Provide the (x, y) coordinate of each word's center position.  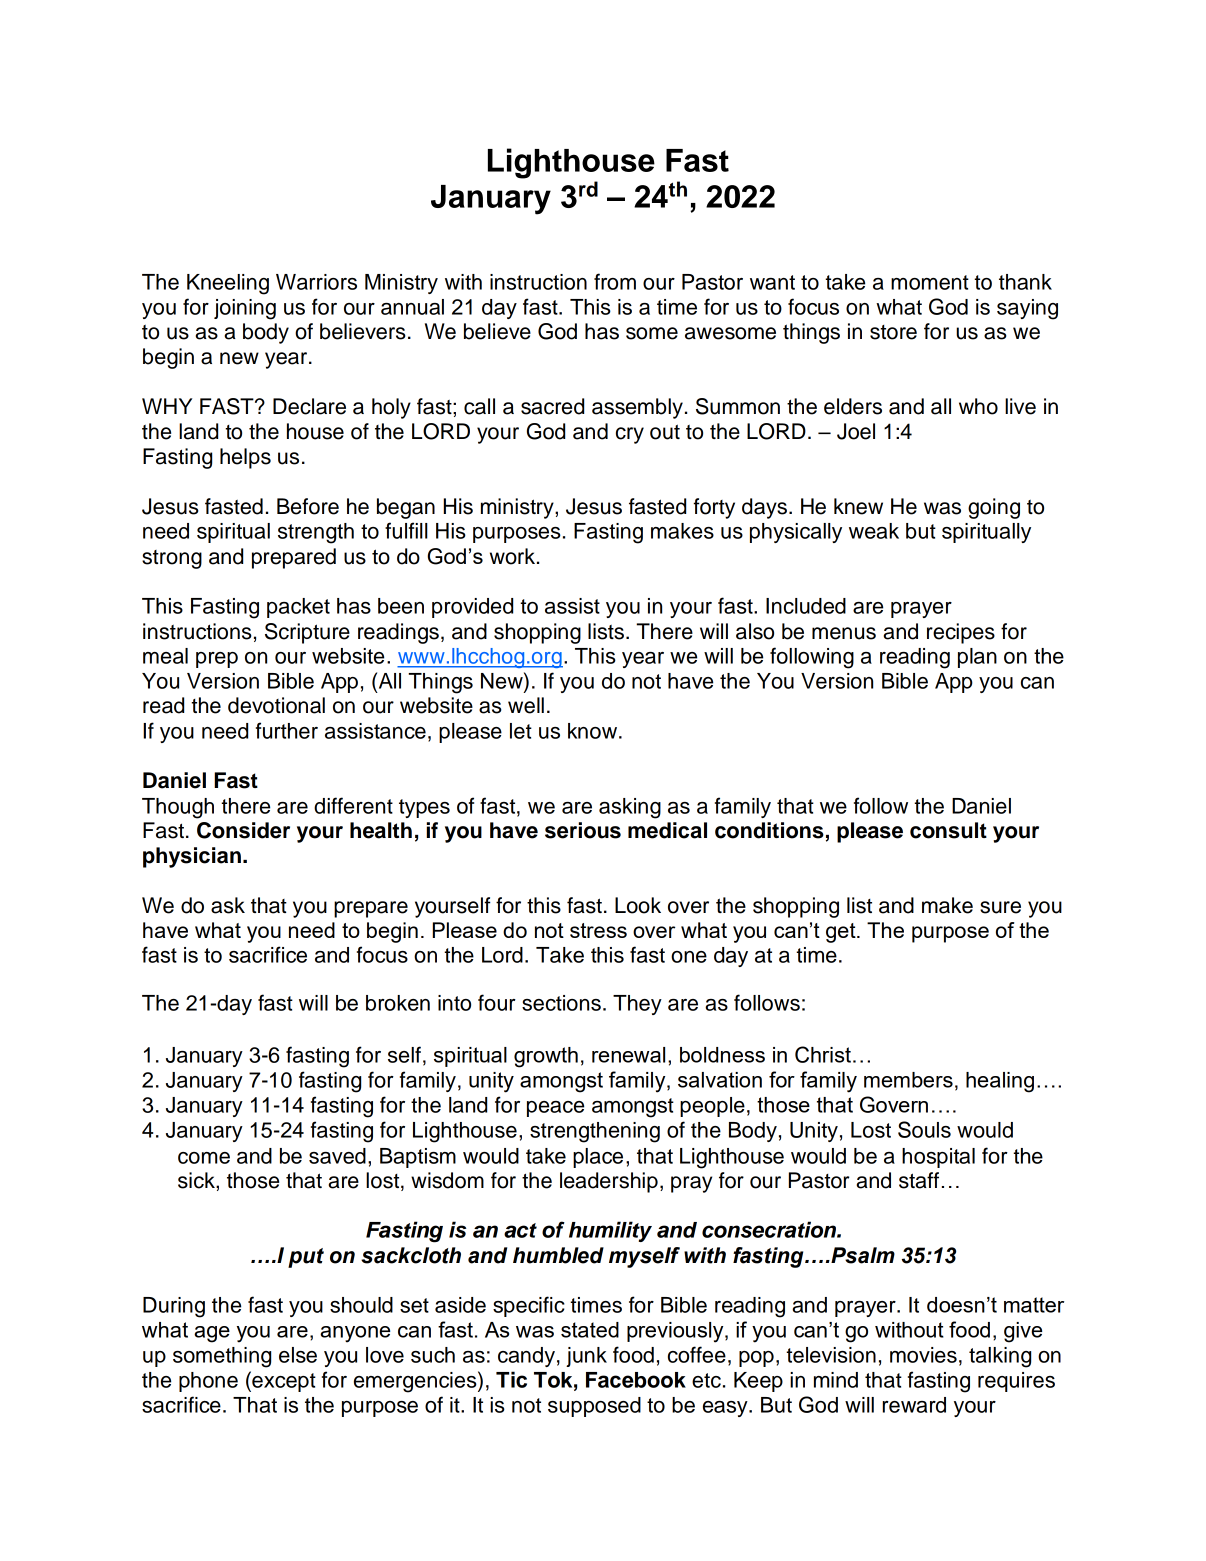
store (893, 332)
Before (308, 506)
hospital (938, 1158)
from (615, 281)
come (204, 1158)
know (594, 731)
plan (977, 658)
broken (398, 1003)
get (842, 933)
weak (874, 531)
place (598, 1158)
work (514, 556)
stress (598, 930)
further (287, 730)
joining (245, 309)
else (298, 1355)
